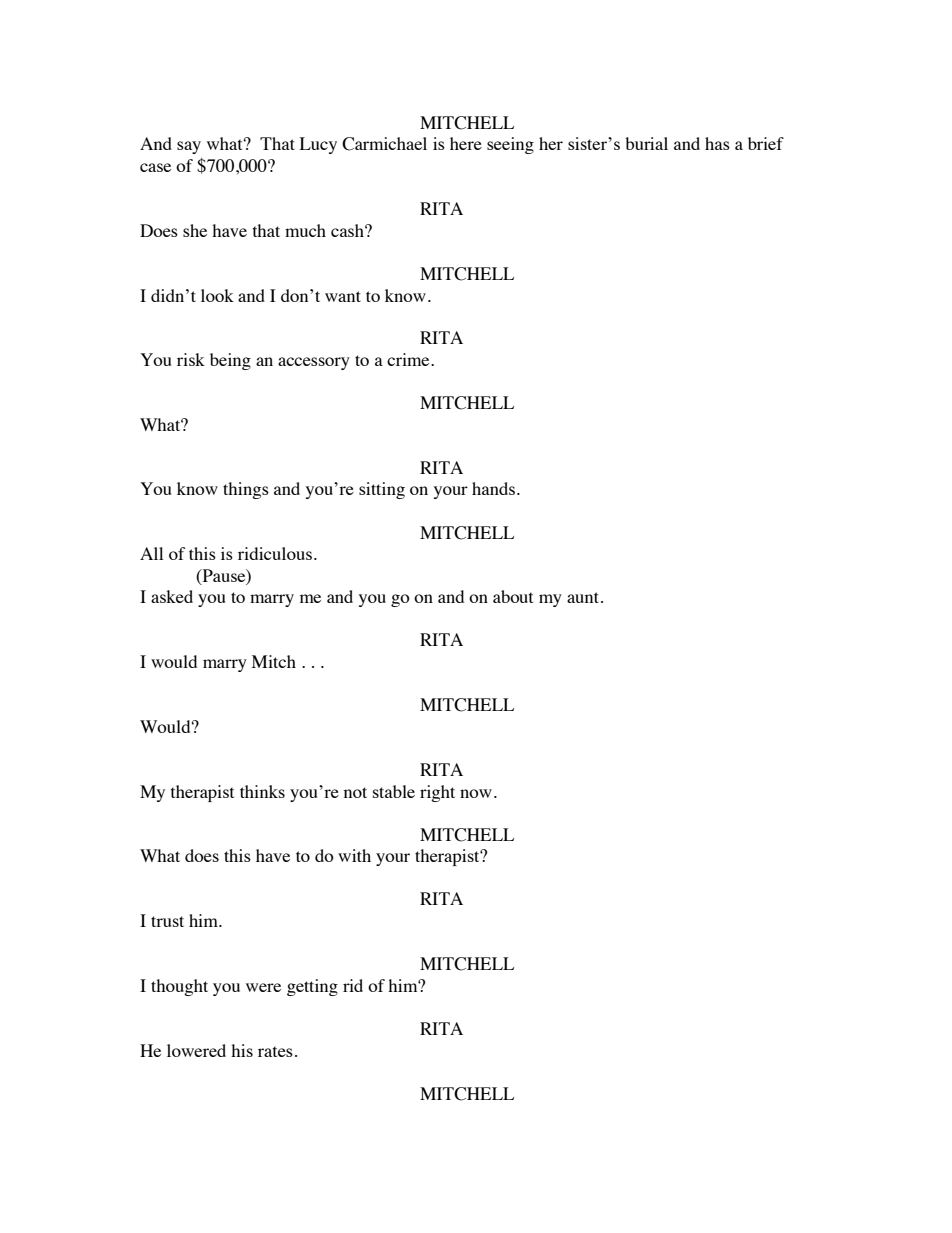  What do you see at coordinates (584, 597) in the page?
I see `aunt` at bounding box center [584, 597].
